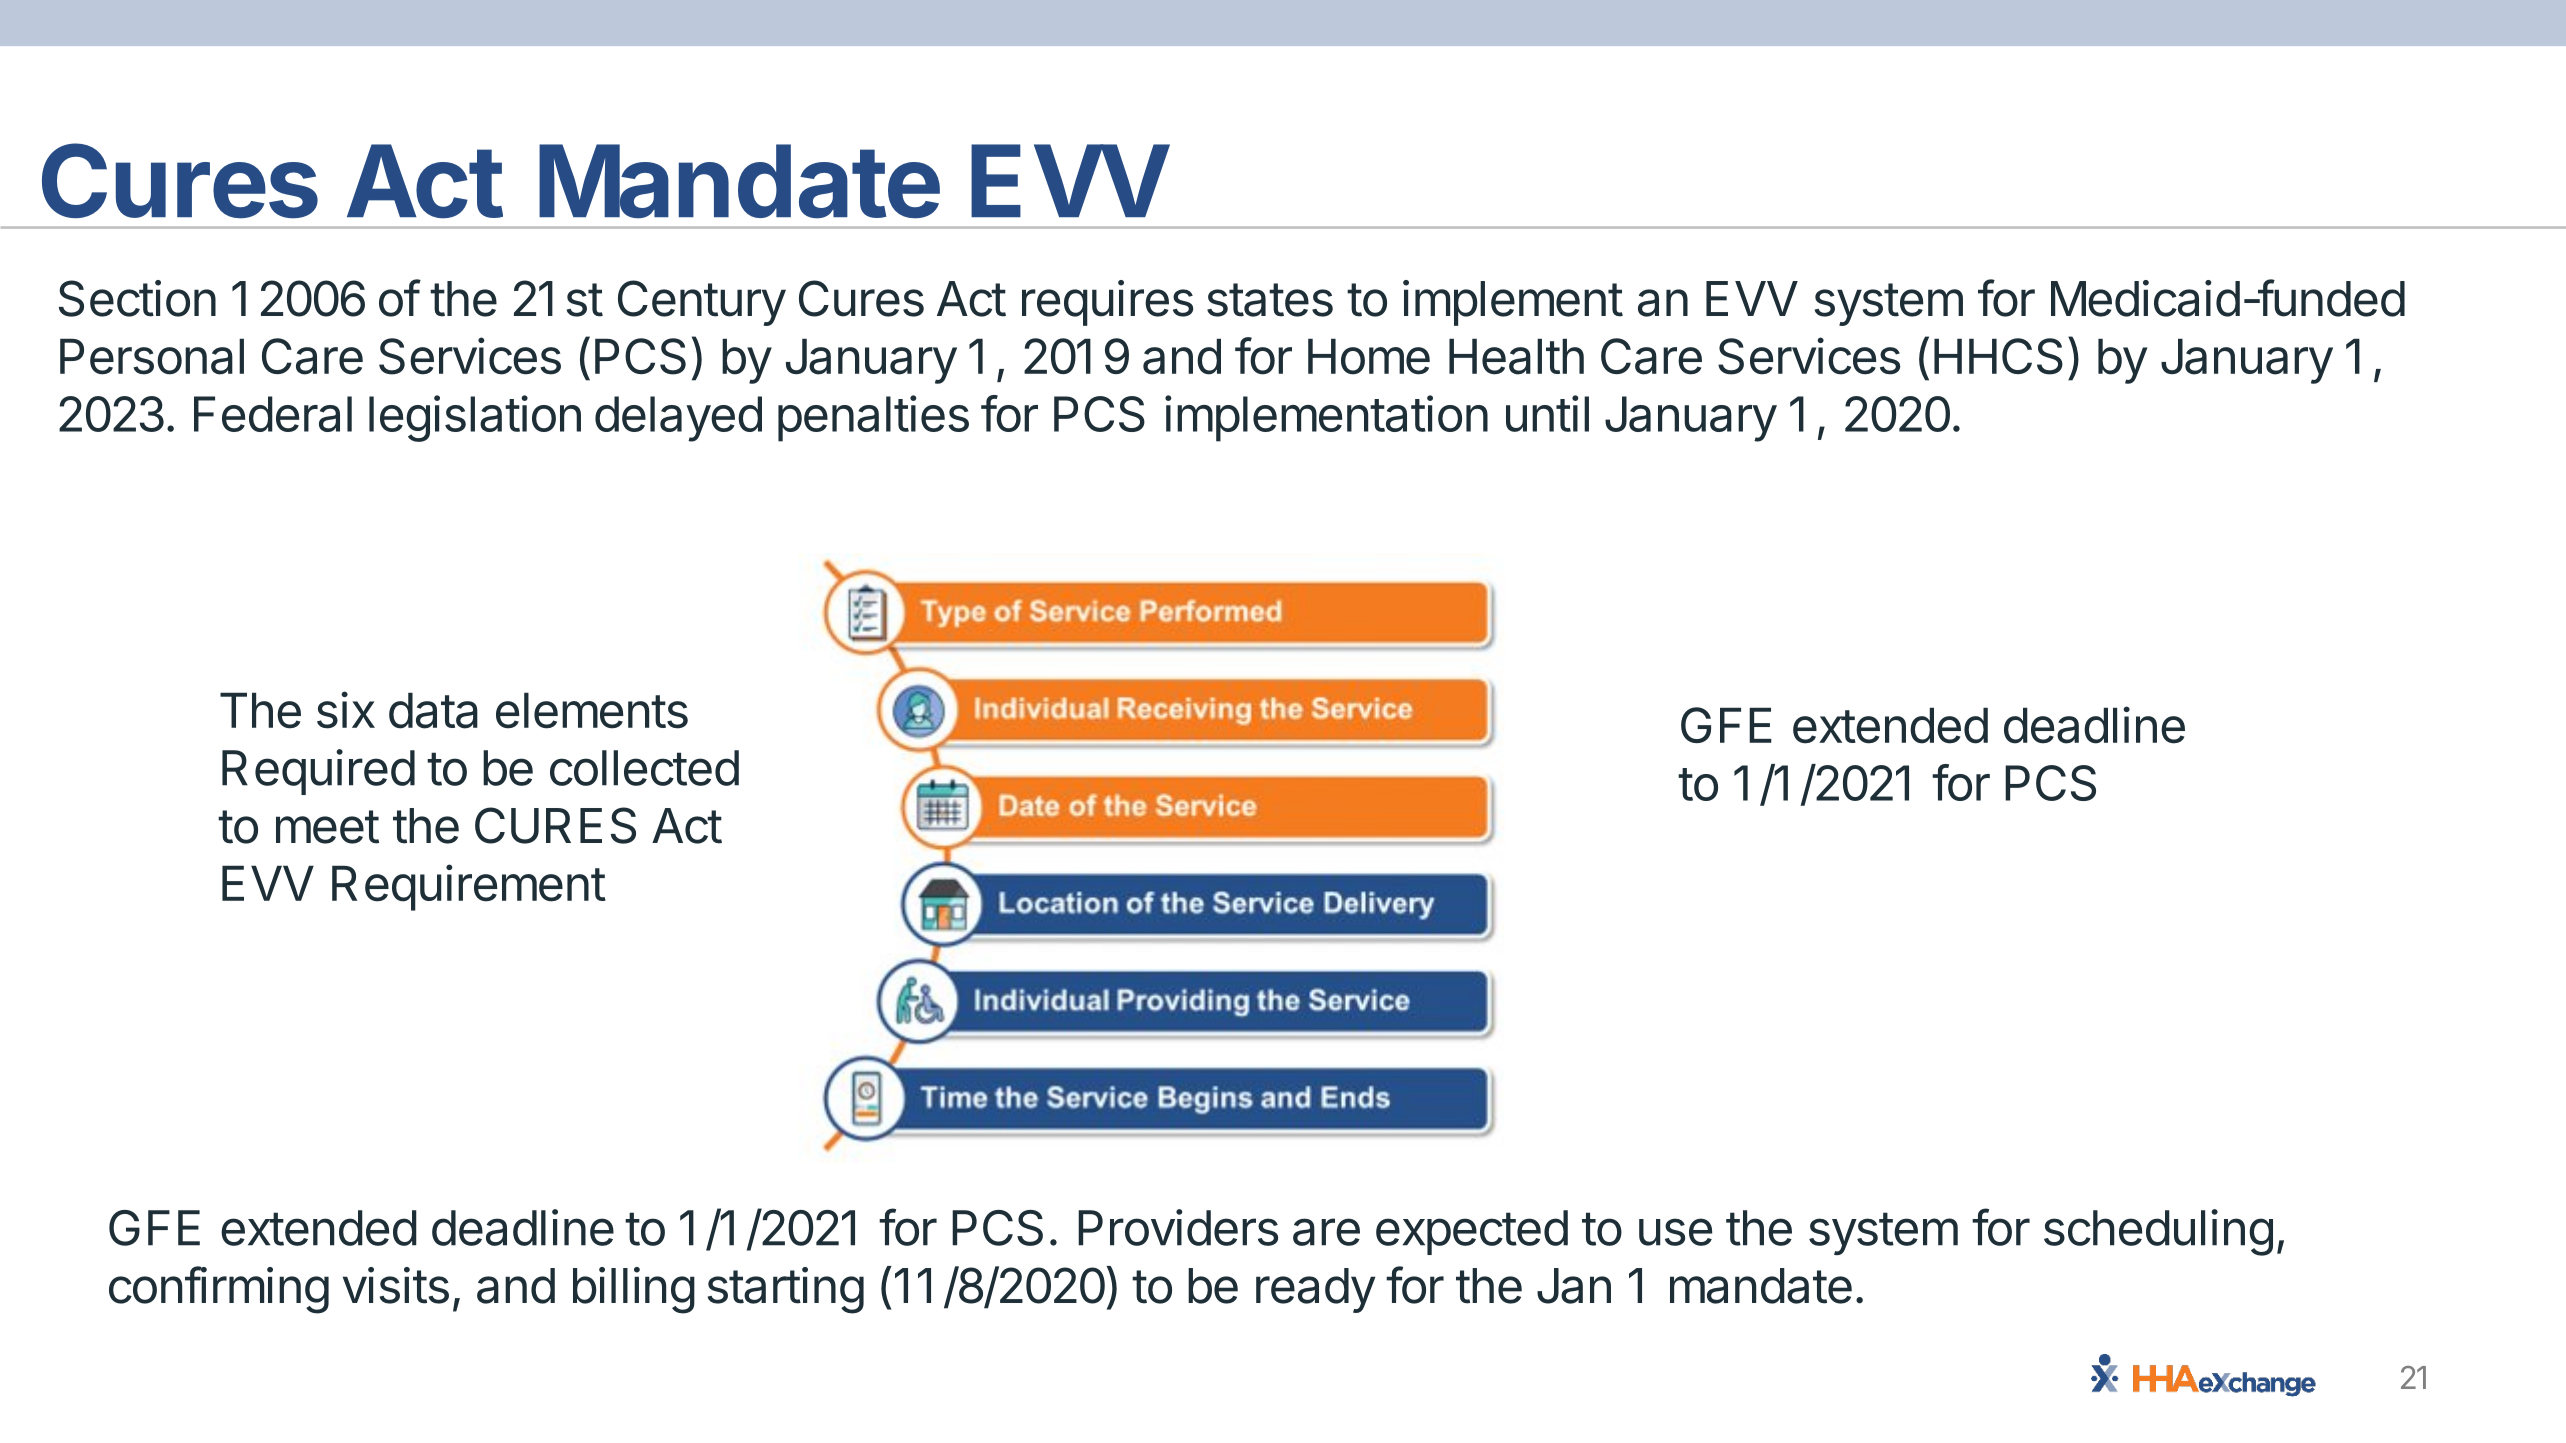  Describe the element at coordinates (592, 710) in the image. I see `elements` at that location.
